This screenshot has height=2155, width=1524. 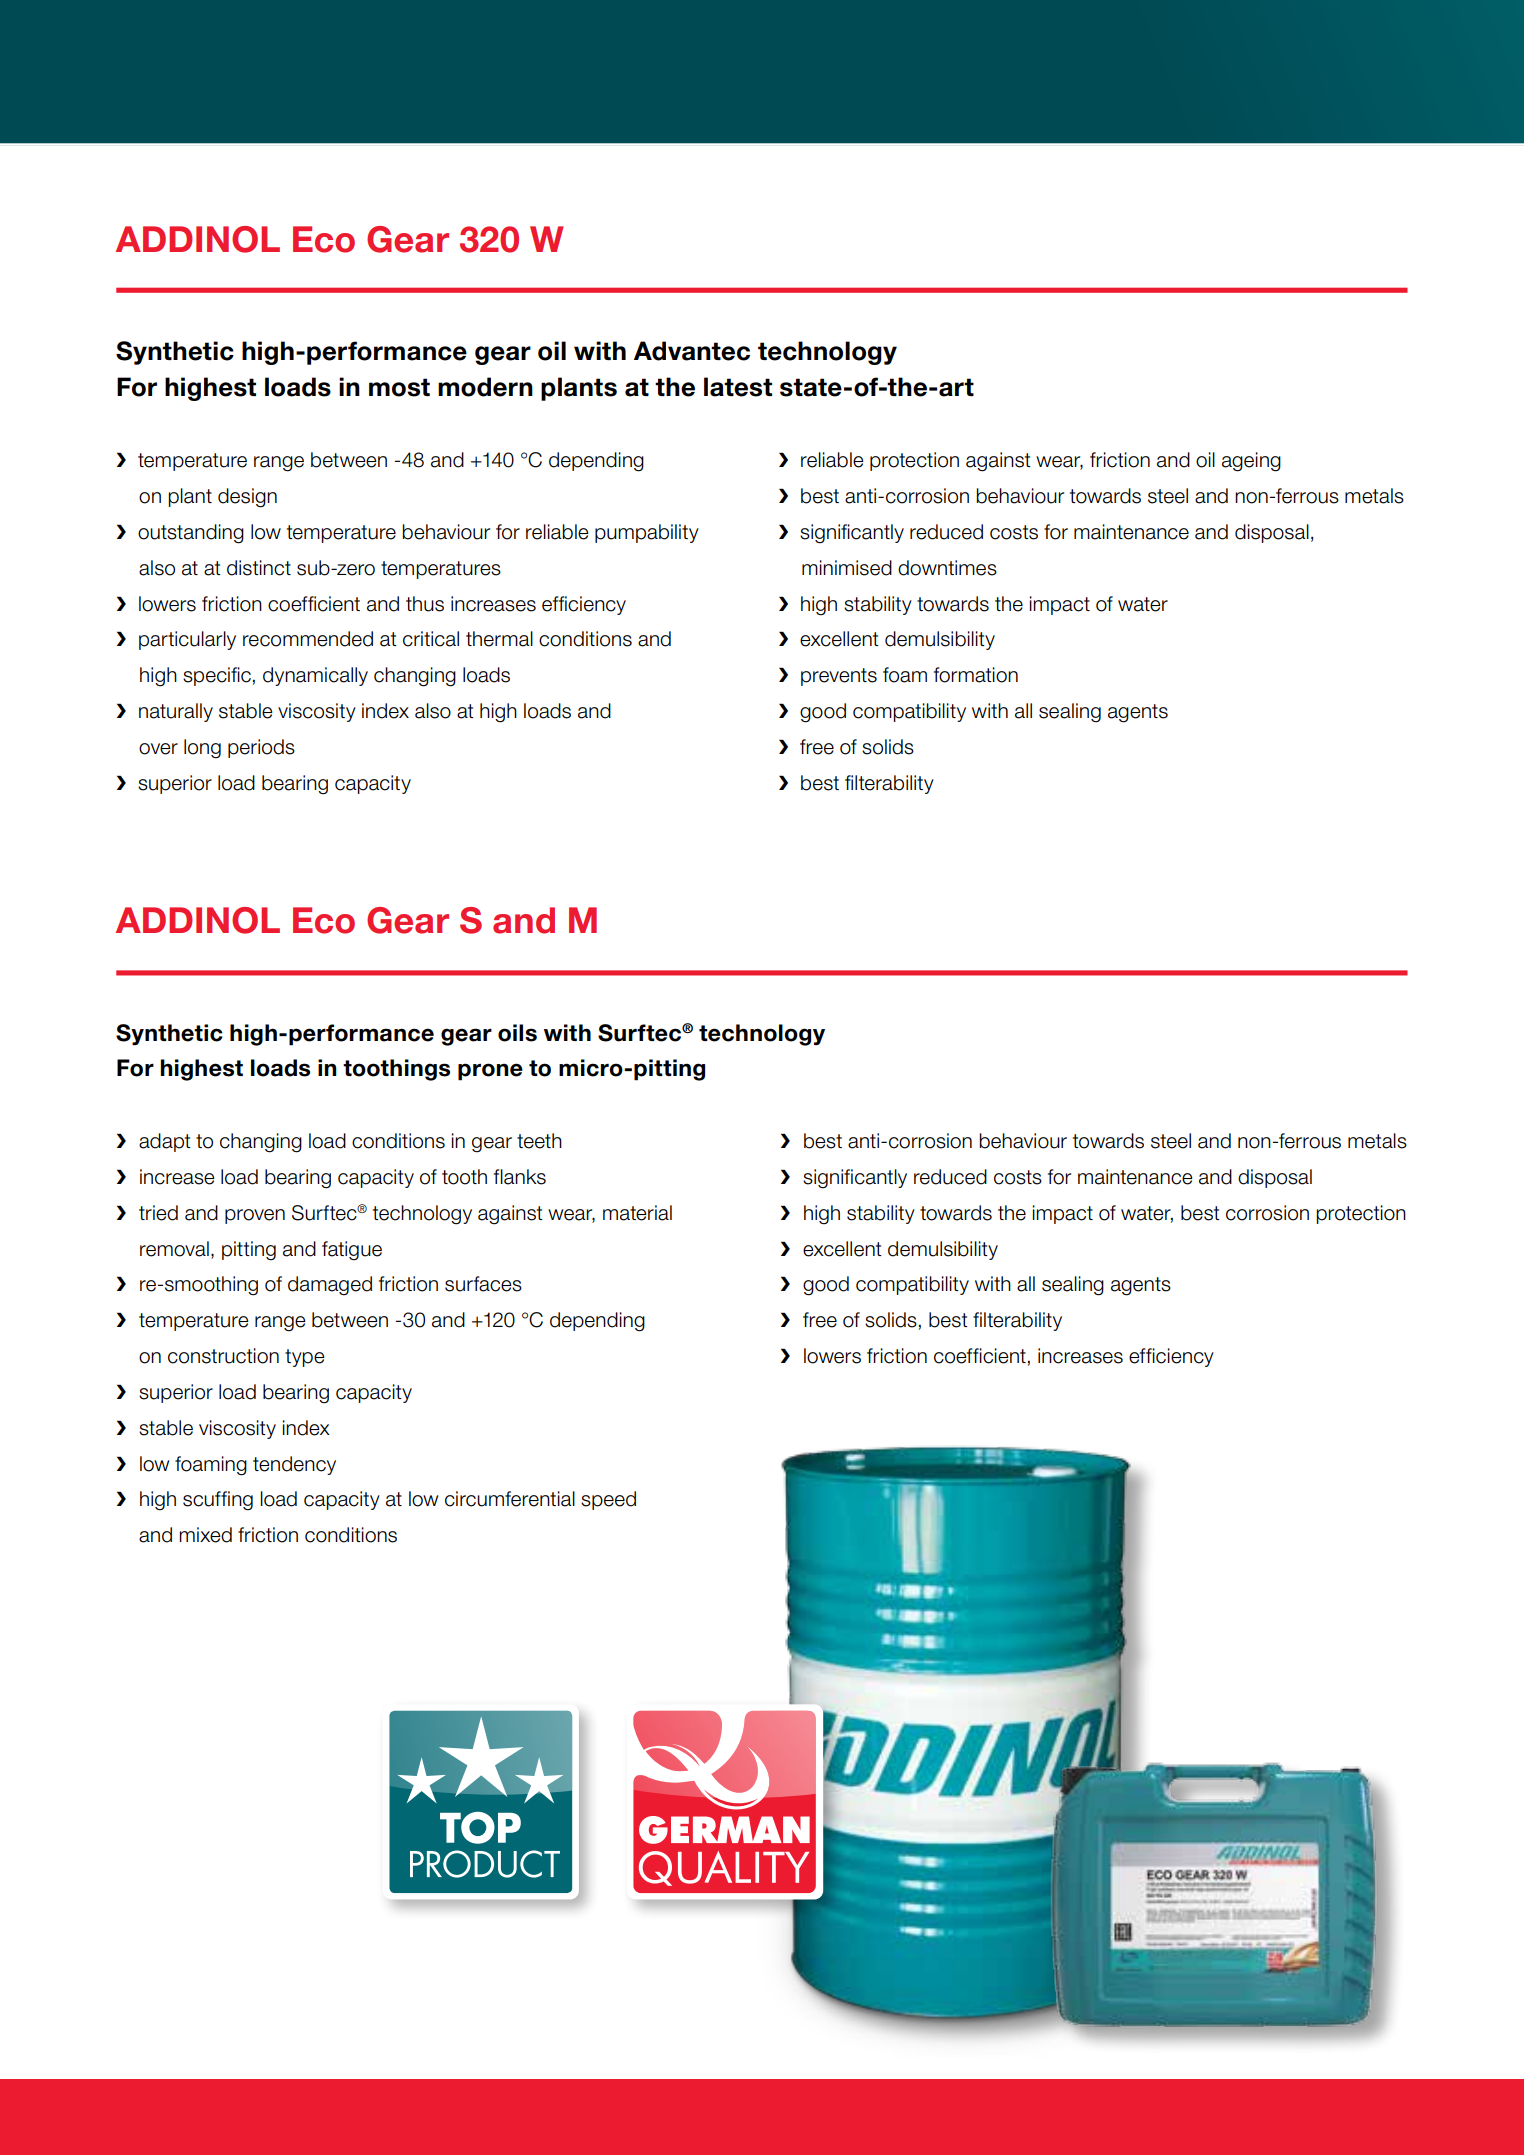 I want to click on ageing, so click(x=1251, y=462).
